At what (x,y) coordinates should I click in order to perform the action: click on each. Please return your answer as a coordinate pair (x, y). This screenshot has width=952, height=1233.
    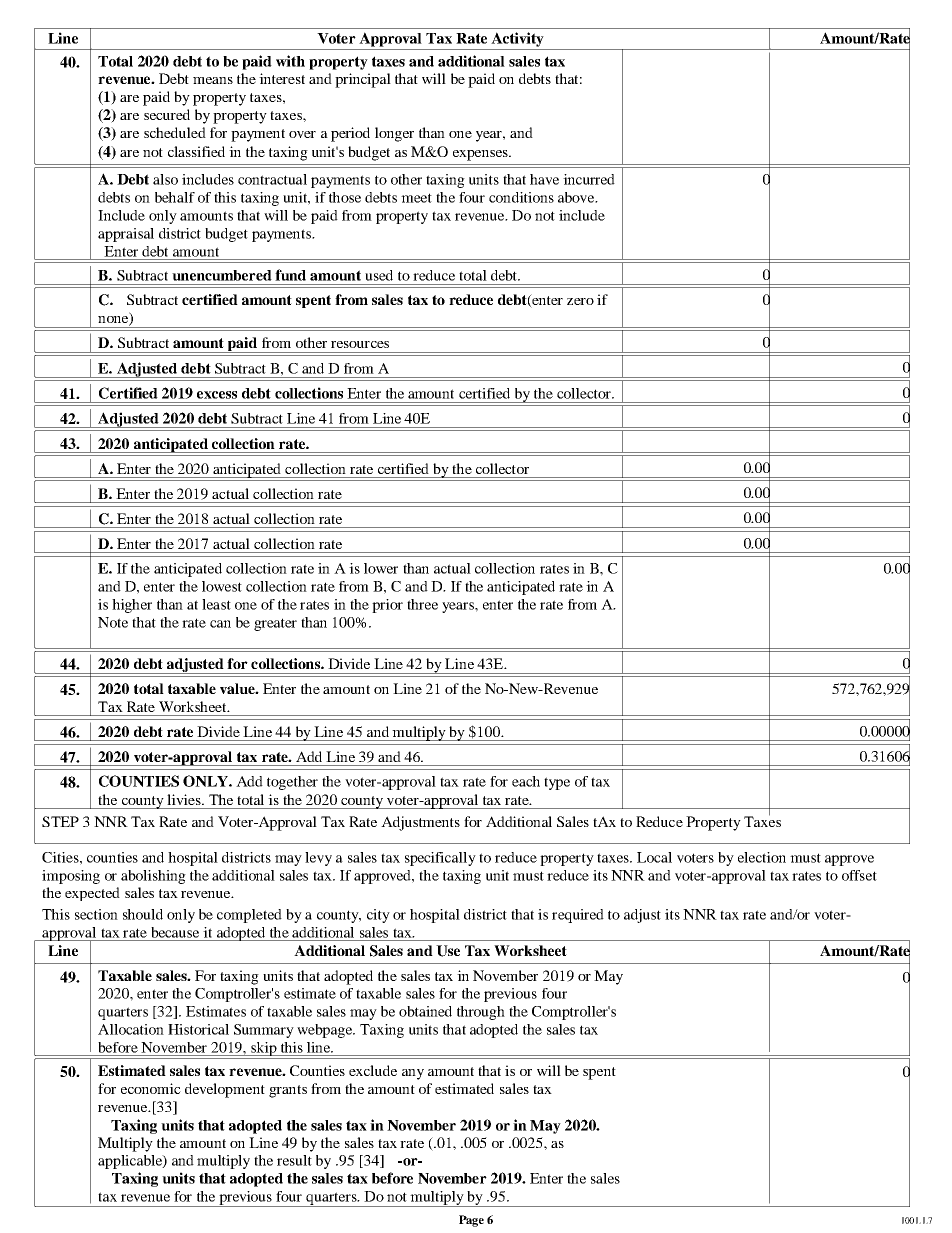
    Looking at the image, I should click on (526, 781).
